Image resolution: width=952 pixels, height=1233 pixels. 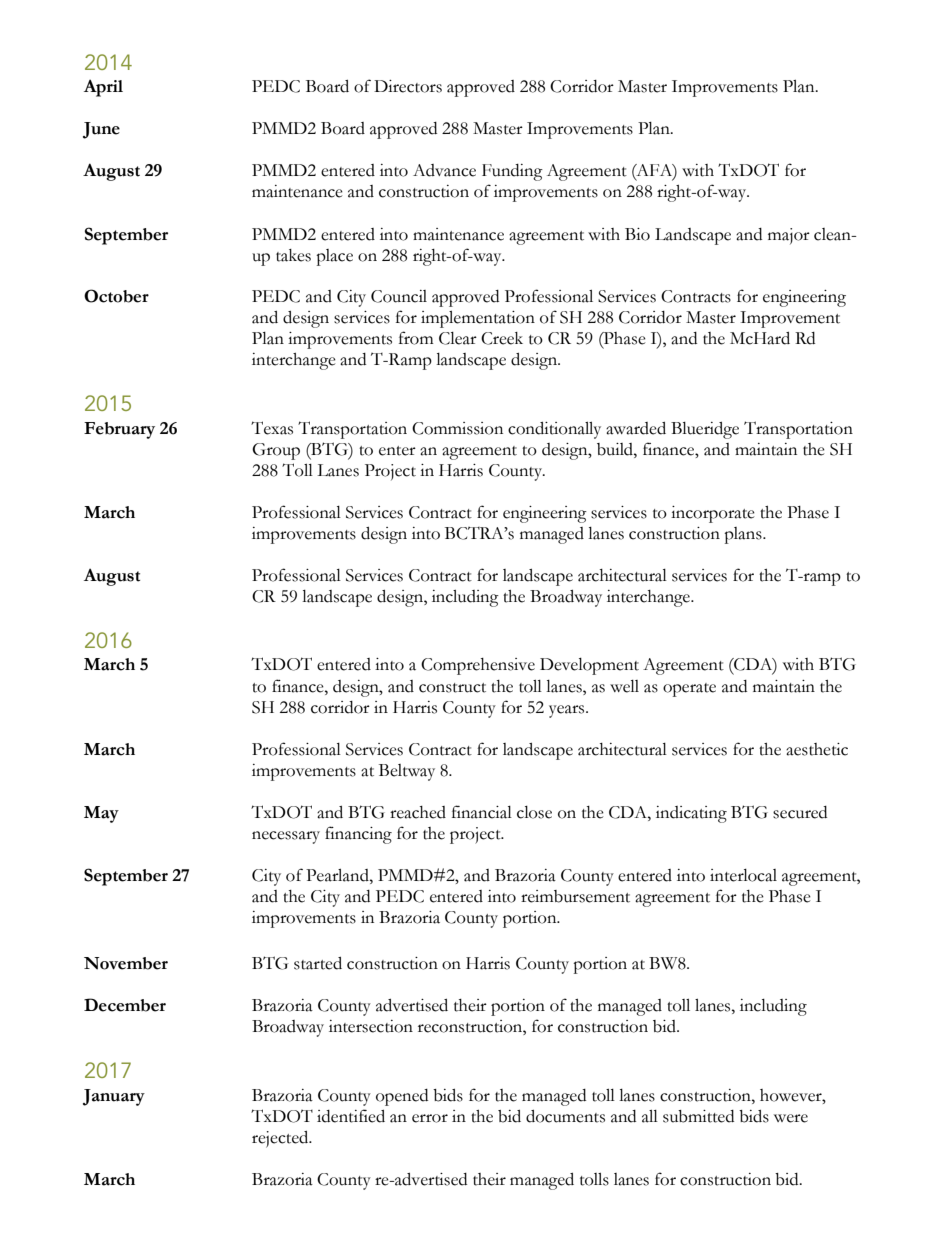 What do you see at coordinates (789, 236) in the image?
I see `major` at bounding box center [789, 236].
